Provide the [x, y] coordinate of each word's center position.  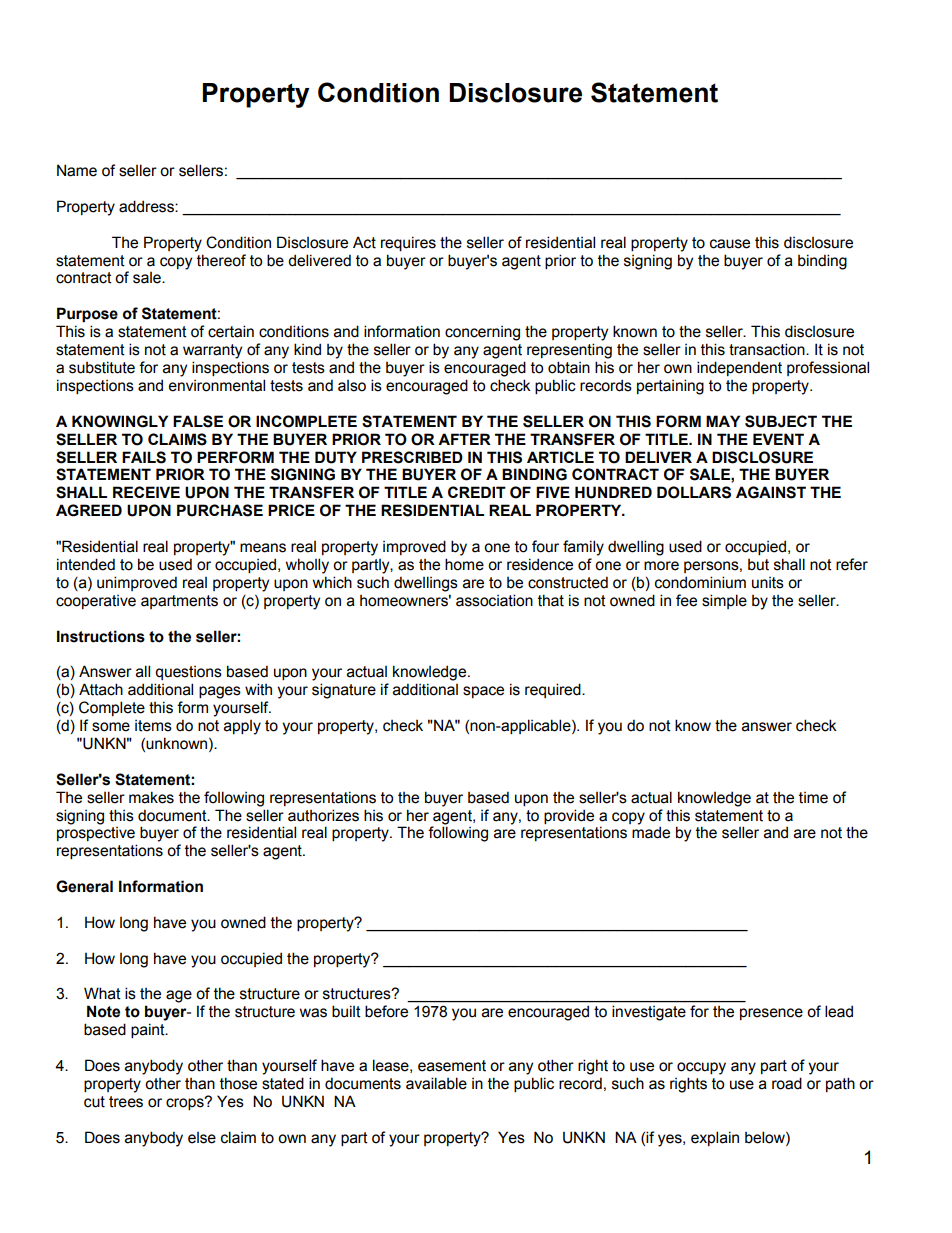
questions [188, 673]
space [483, 692]
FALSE [198, 421]
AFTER [464, 439]
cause [730, 244]
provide [569, 816]
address [147, 206]
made [651, 832]
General [84, 886]
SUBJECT [781, 421]
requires [408, 243]
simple [724, 601]
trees [126, 1102]
